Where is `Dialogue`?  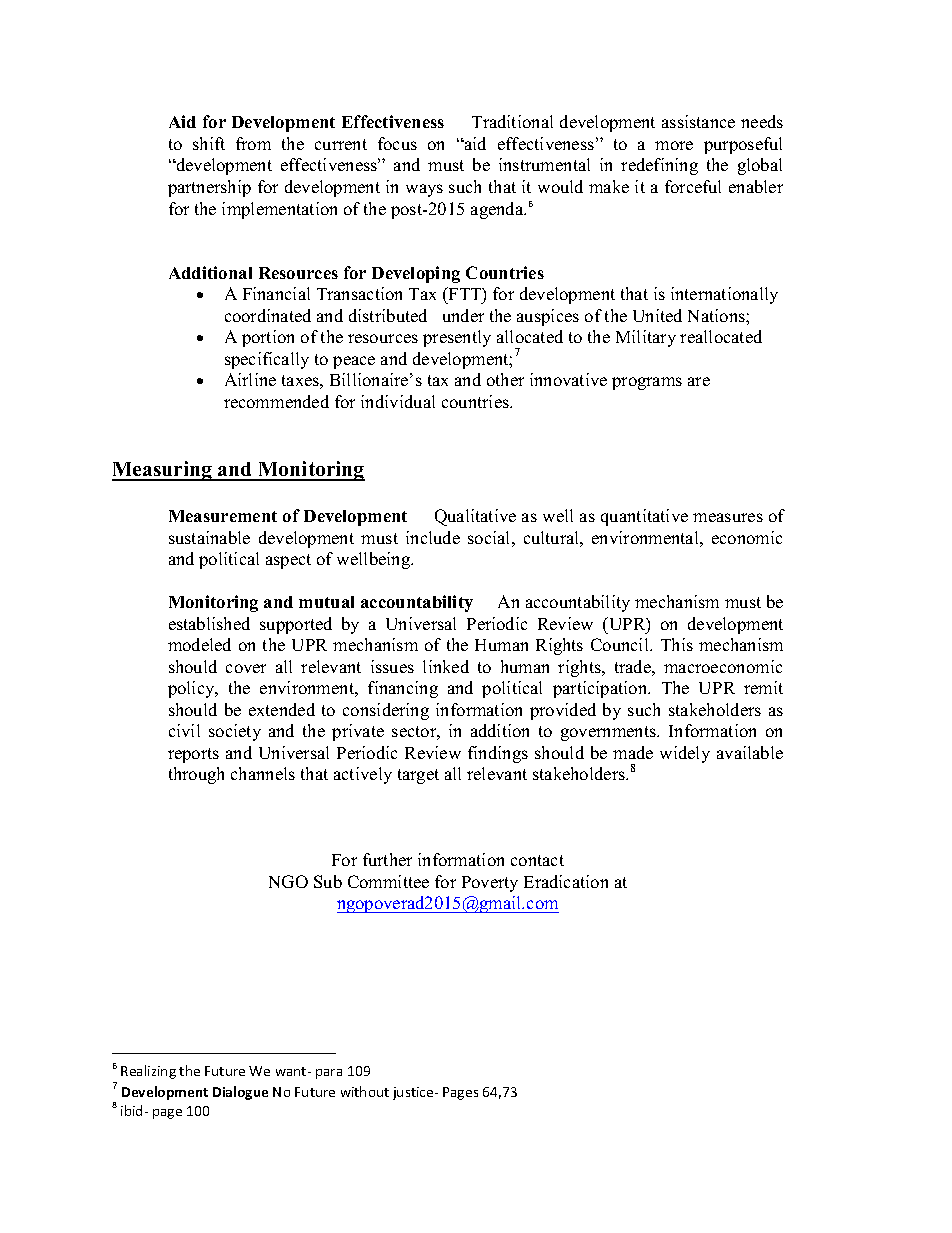 Dialogue is located at coordinates (240, 1093).
